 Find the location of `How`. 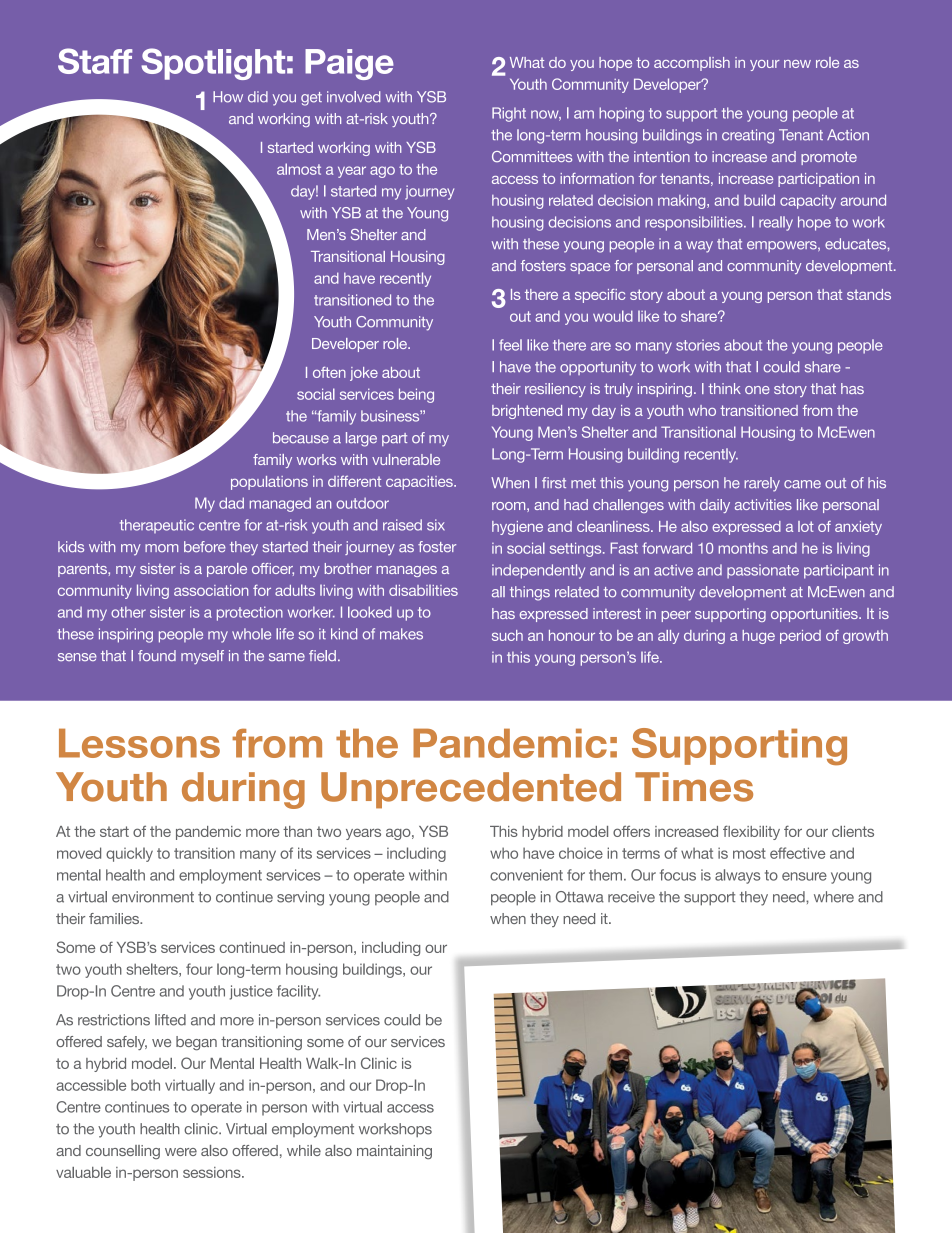

How is located at coordinates (228, 97).
